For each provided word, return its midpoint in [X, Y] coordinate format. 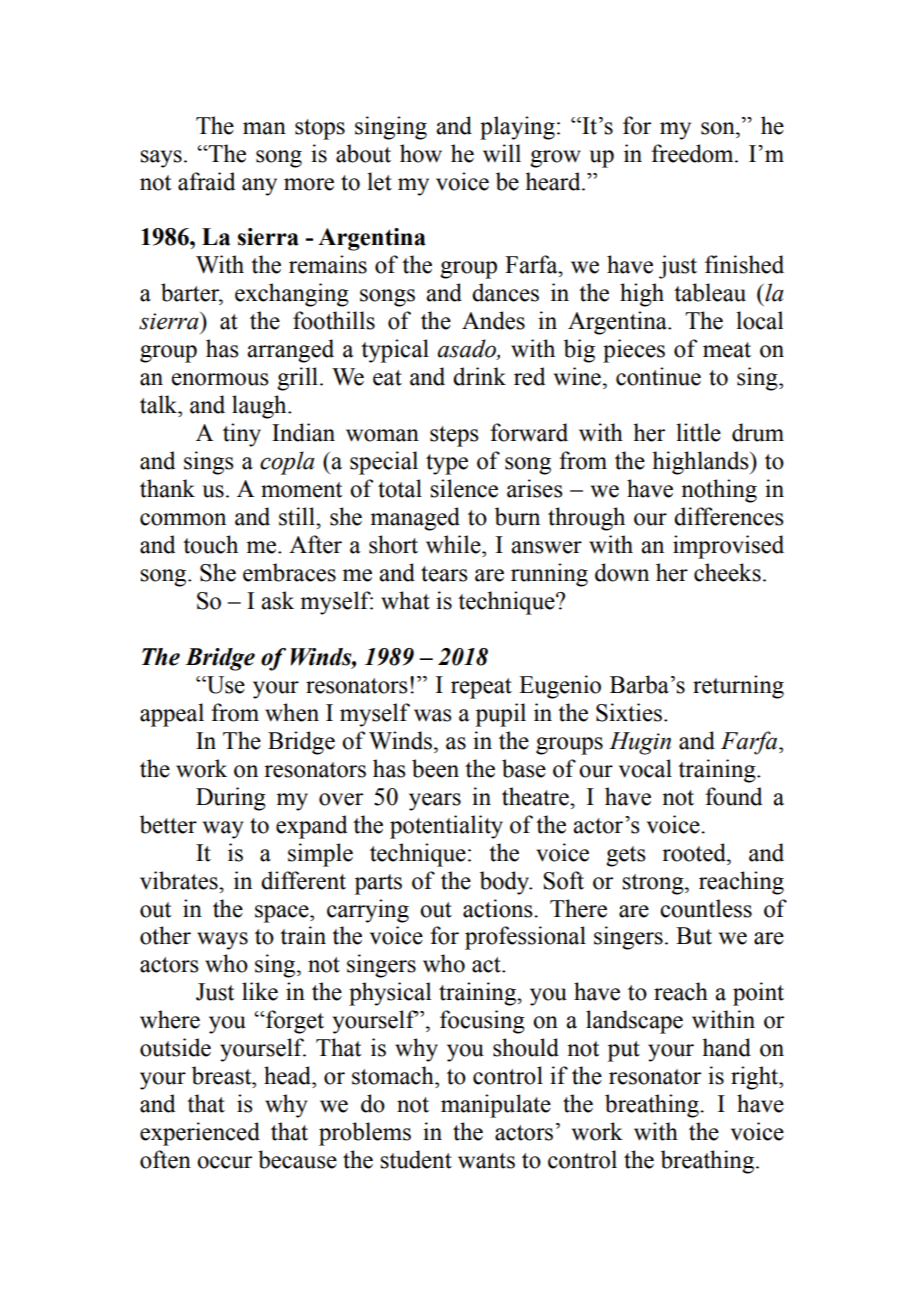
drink [479, 376]
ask [277, 600]
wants [486, 1161]
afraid [206, 181]
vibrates [180, 880]
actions [499, 908]
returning [738, 687]
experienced [200, 1134]
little [698, 432]
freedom [693, 153]
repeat [481, 688]
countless [706, 908]
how [421, 153]
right [756, 1078]
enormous [220, 379]
